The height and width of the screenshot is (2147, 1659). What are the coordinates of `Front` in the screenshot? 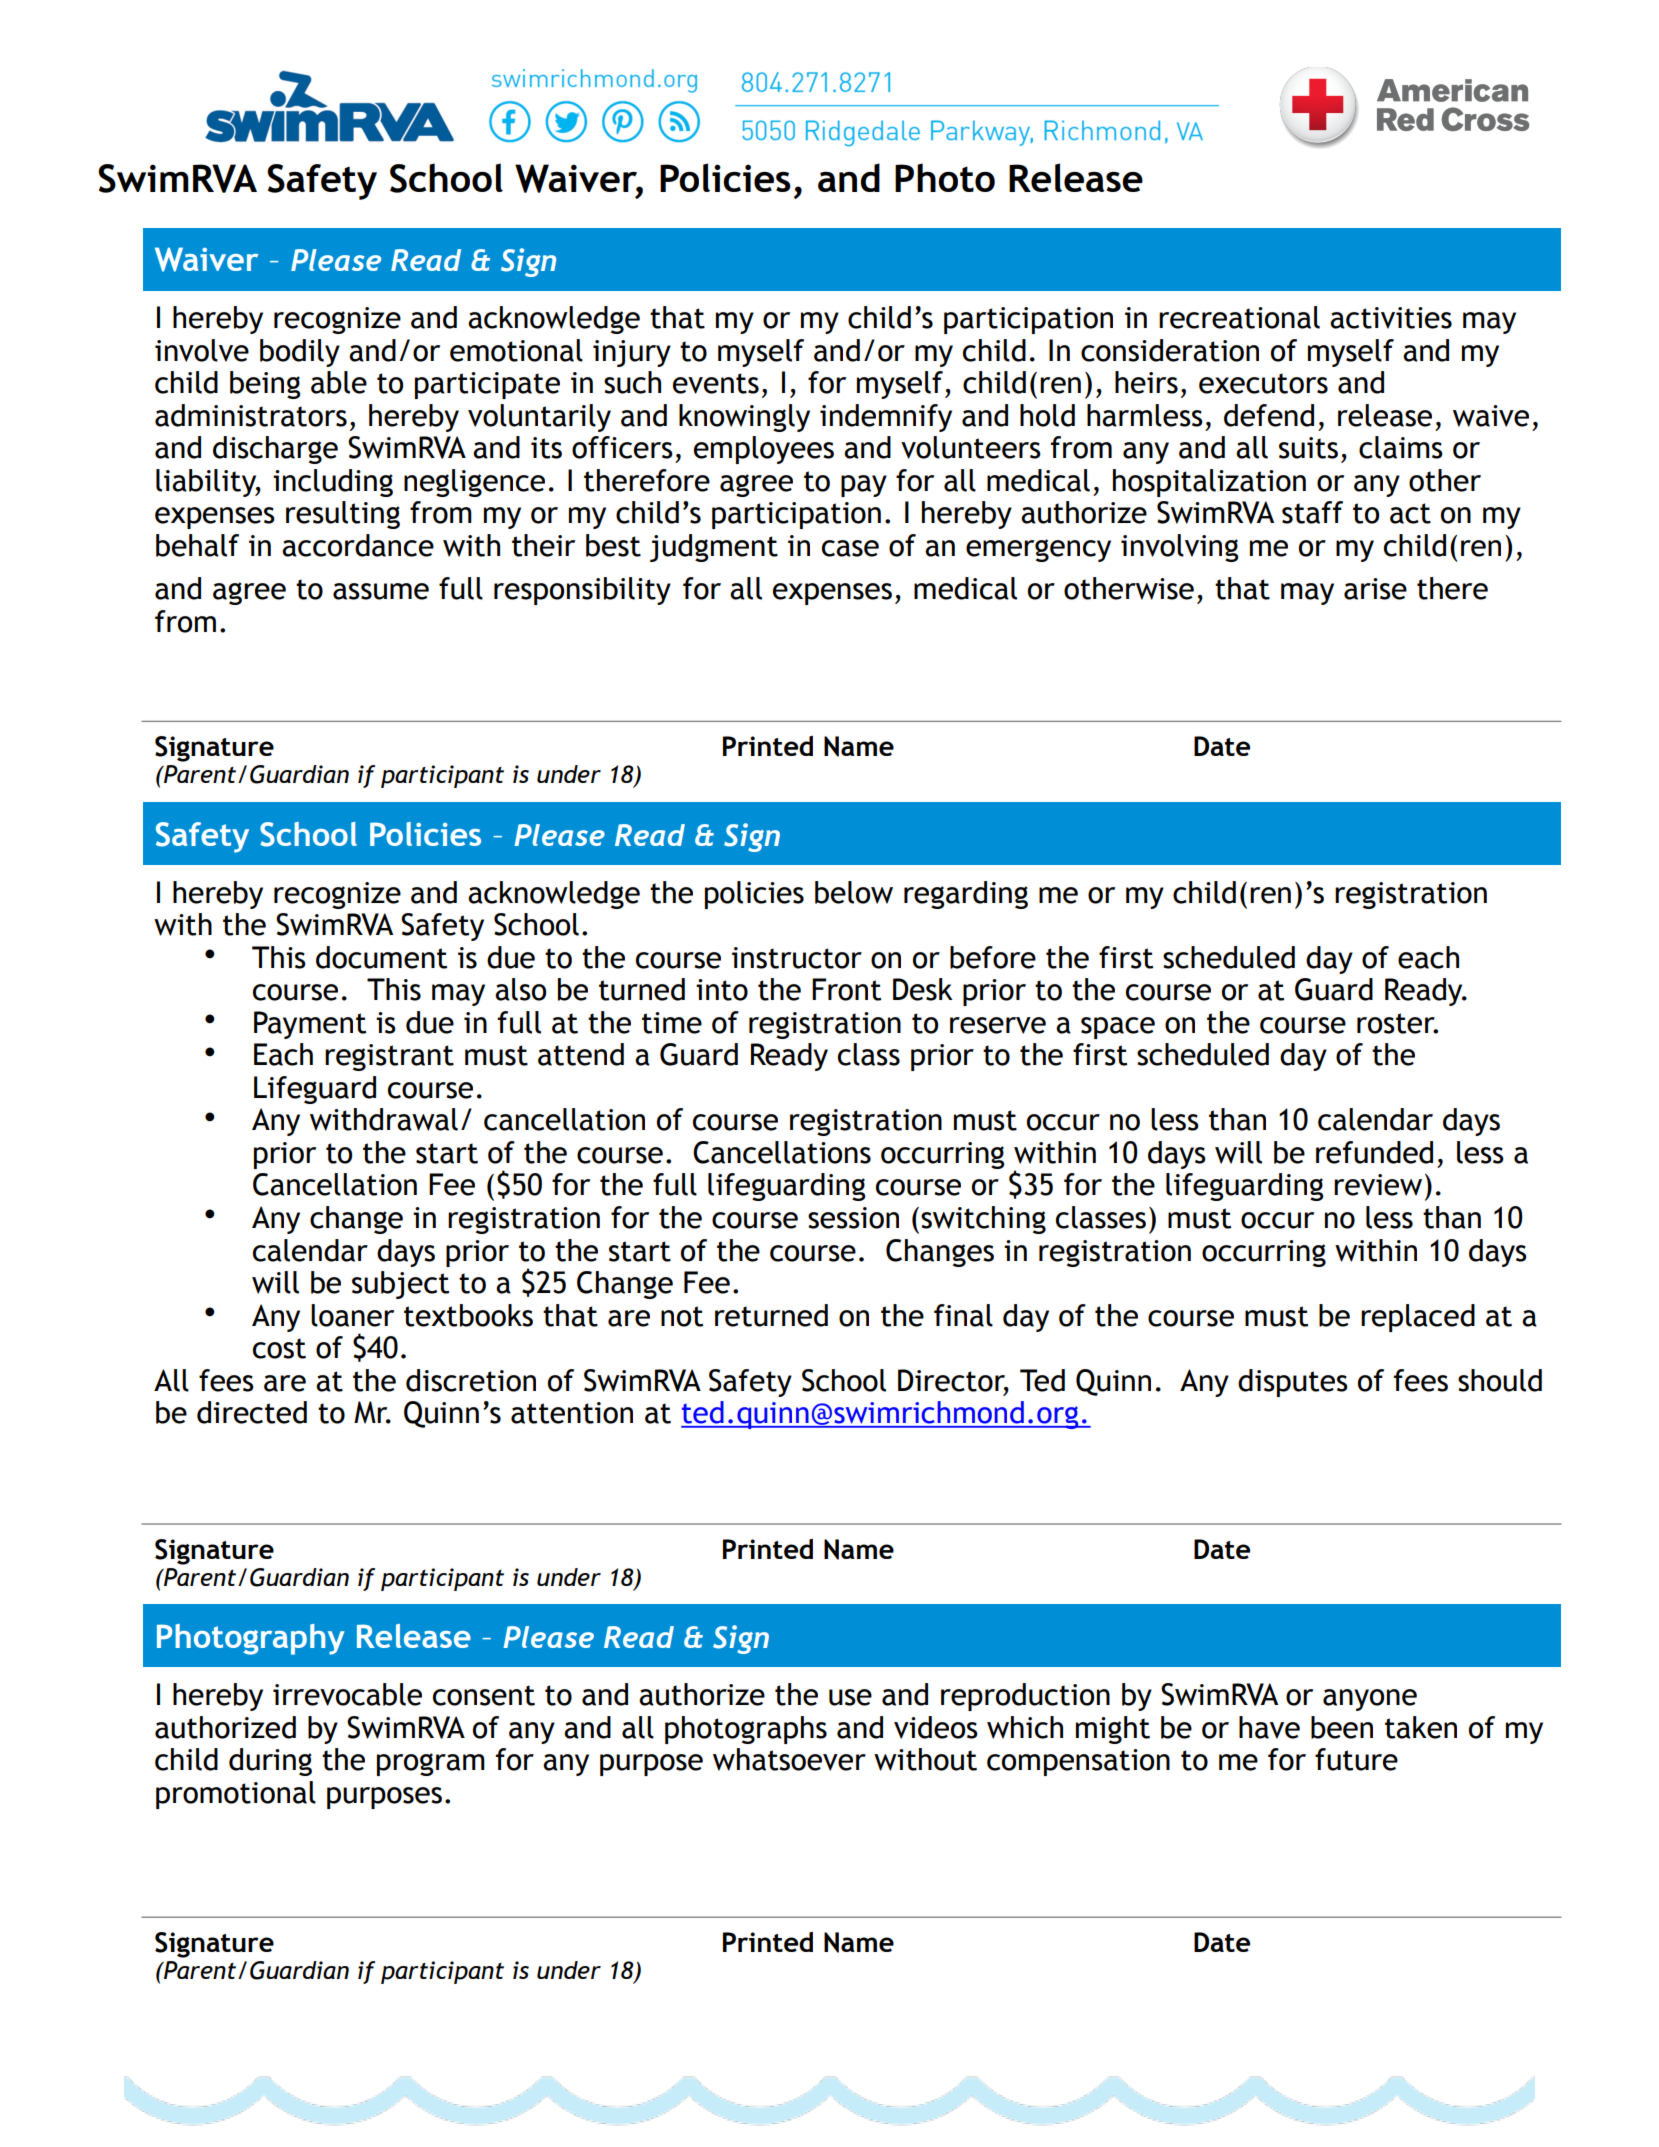 It's located at (846, 989).
